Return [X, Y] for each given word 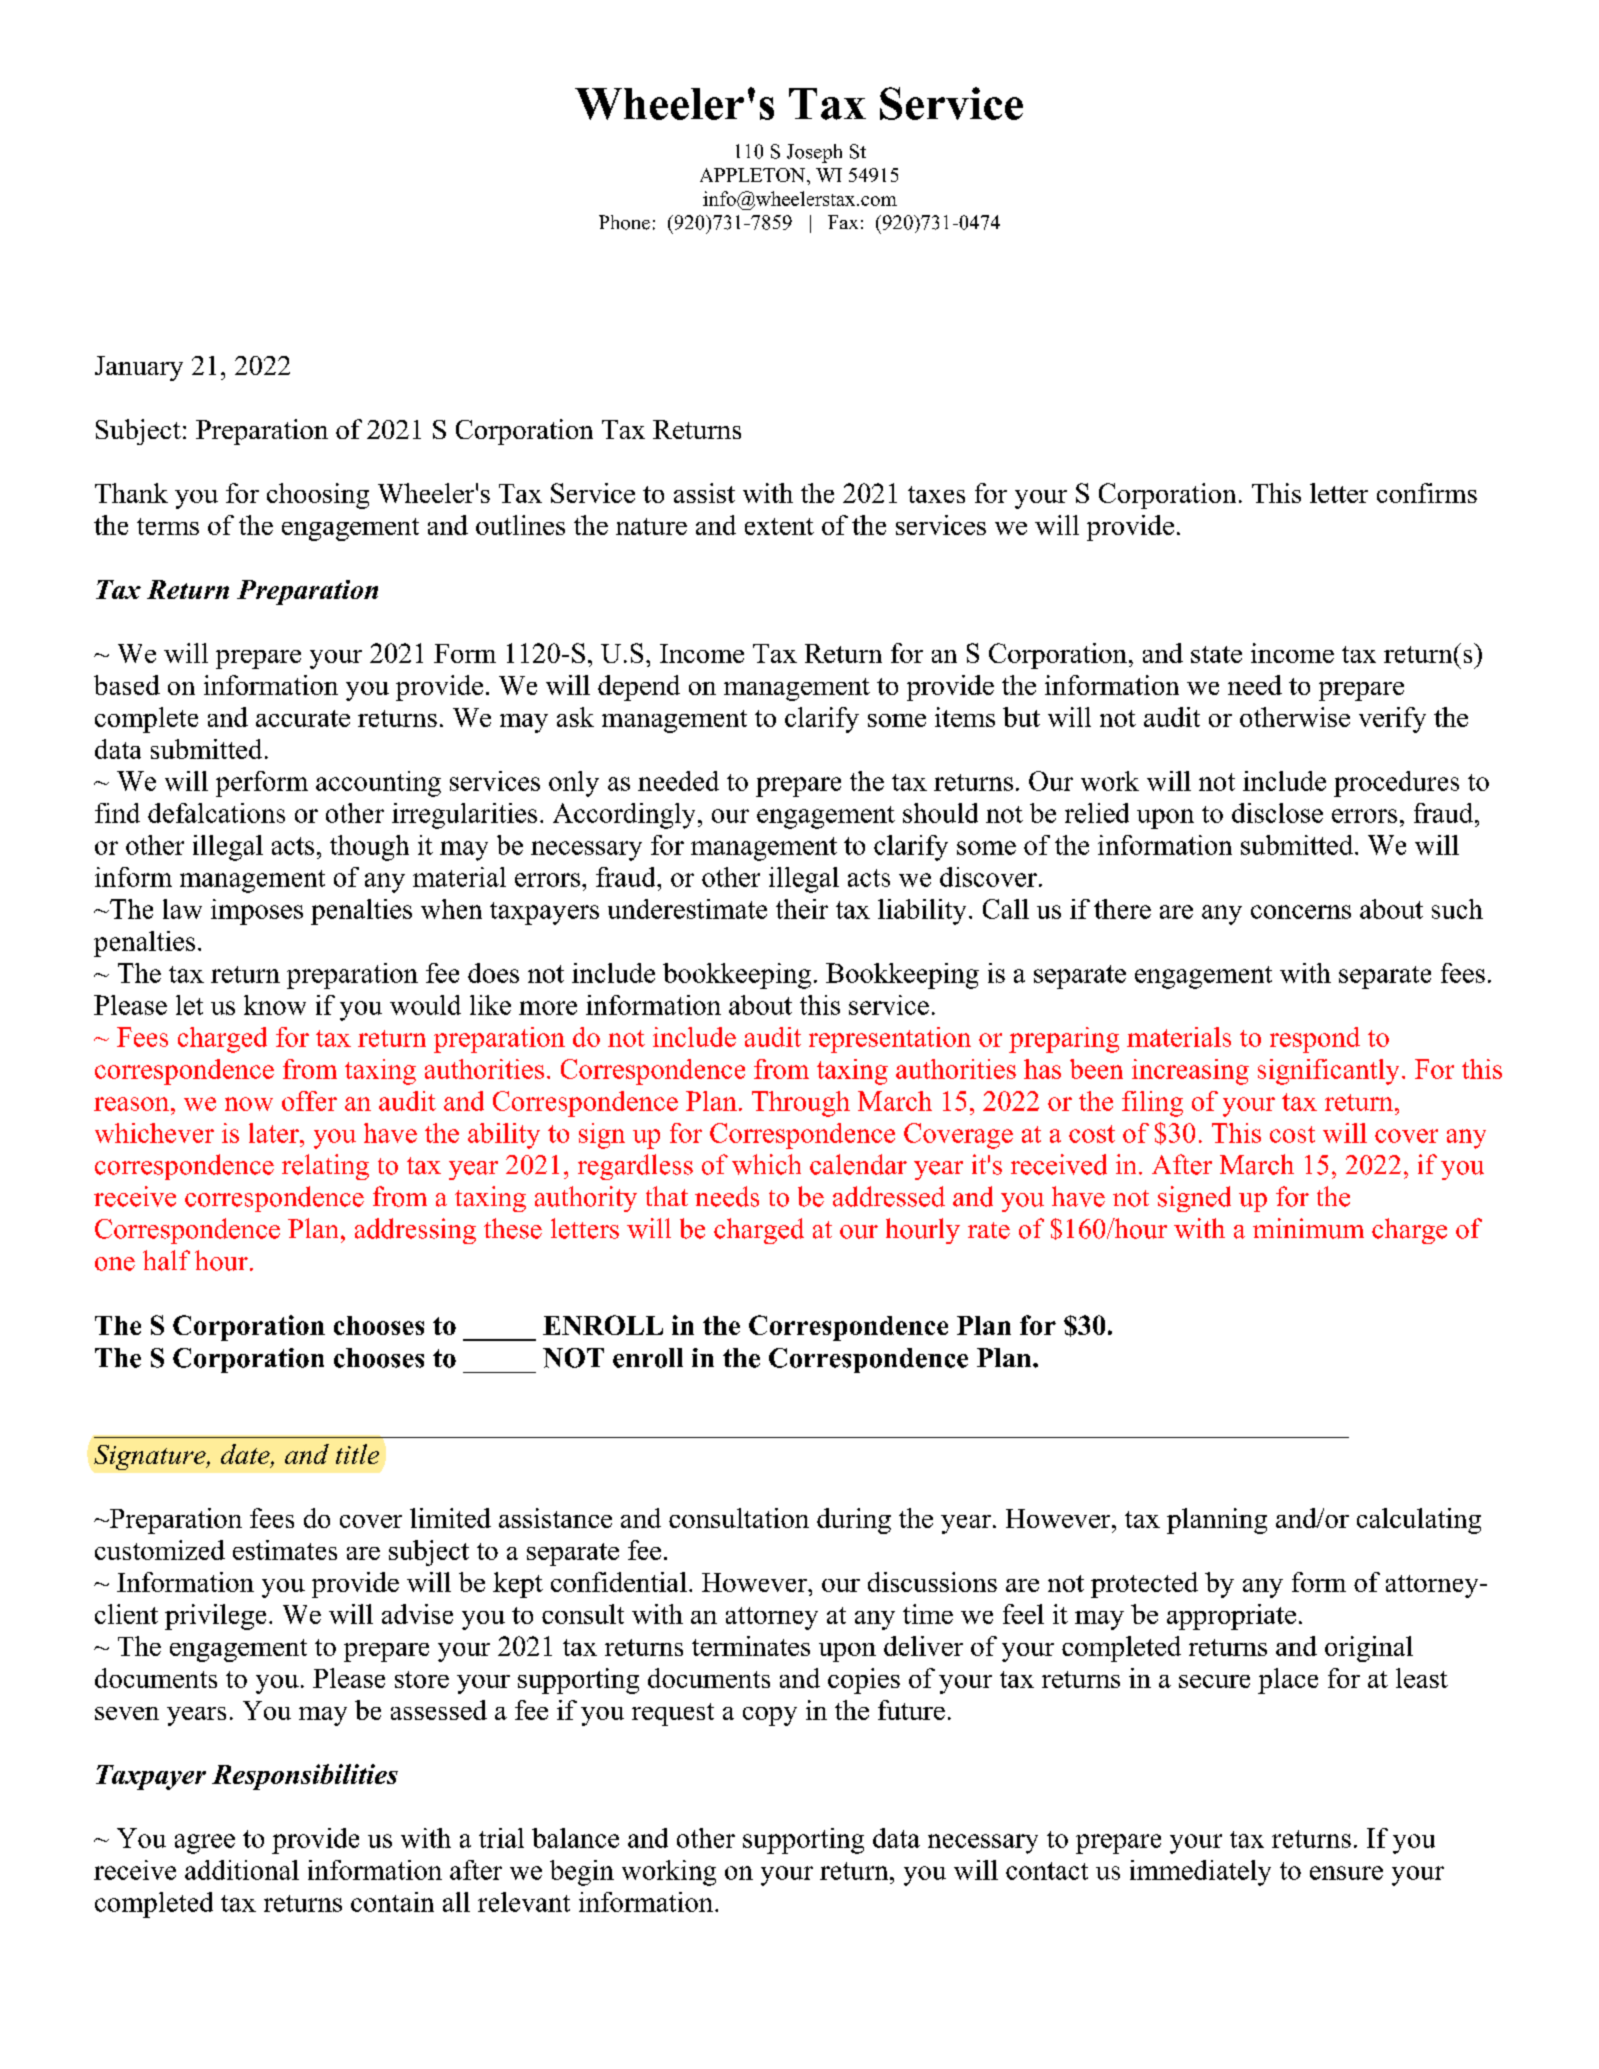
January [139, 368]
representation [890, 1040]
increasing [1190, 1072]
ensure [1346, 1873]
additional [242, 1870]
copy [770, 1716]
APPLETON [754, 175]
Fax [843, 222]
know [275, 1005]
